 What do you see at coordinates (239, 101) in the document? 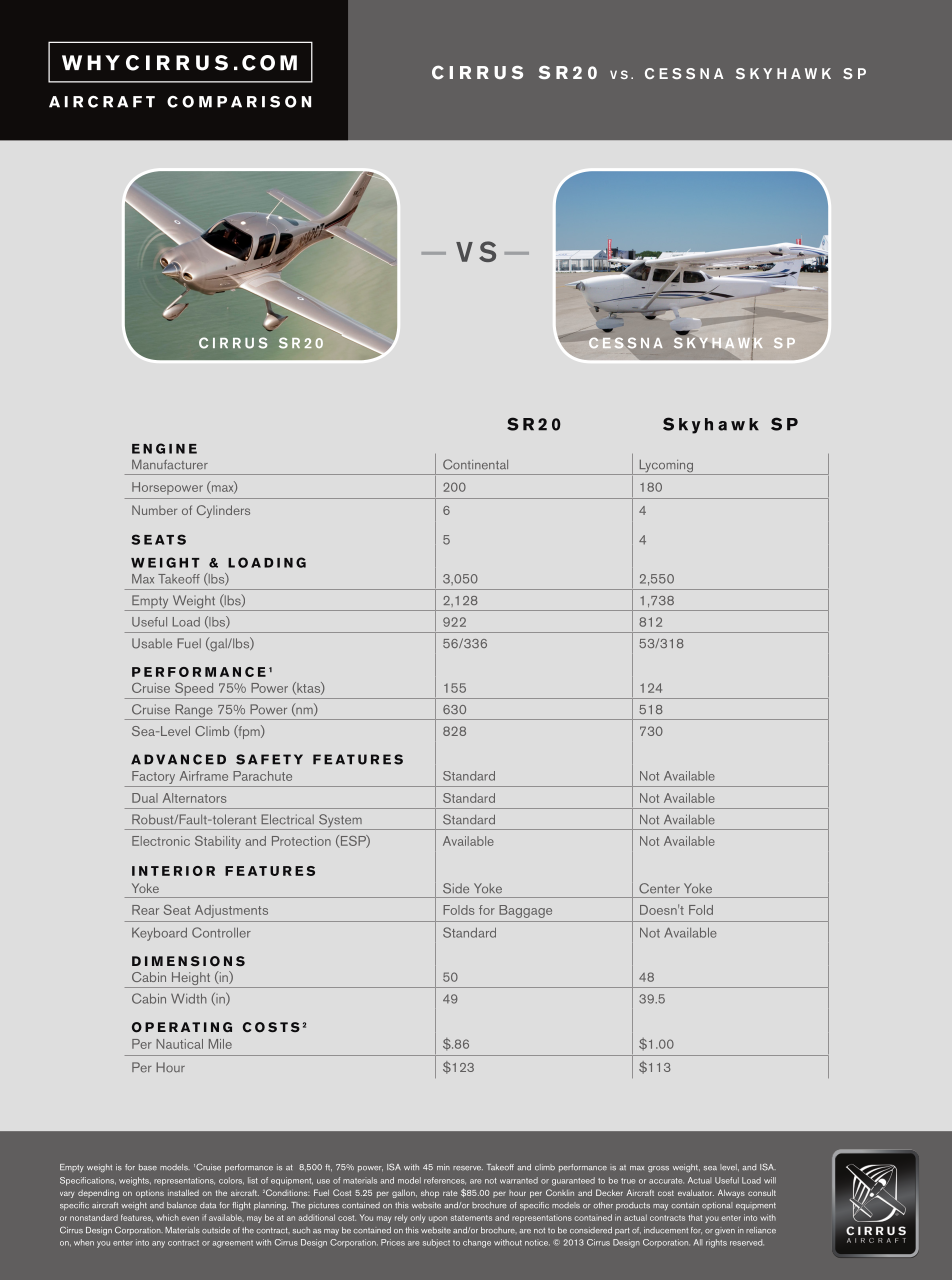
I see `COMPARISON` at bounding box center [239, 101].
